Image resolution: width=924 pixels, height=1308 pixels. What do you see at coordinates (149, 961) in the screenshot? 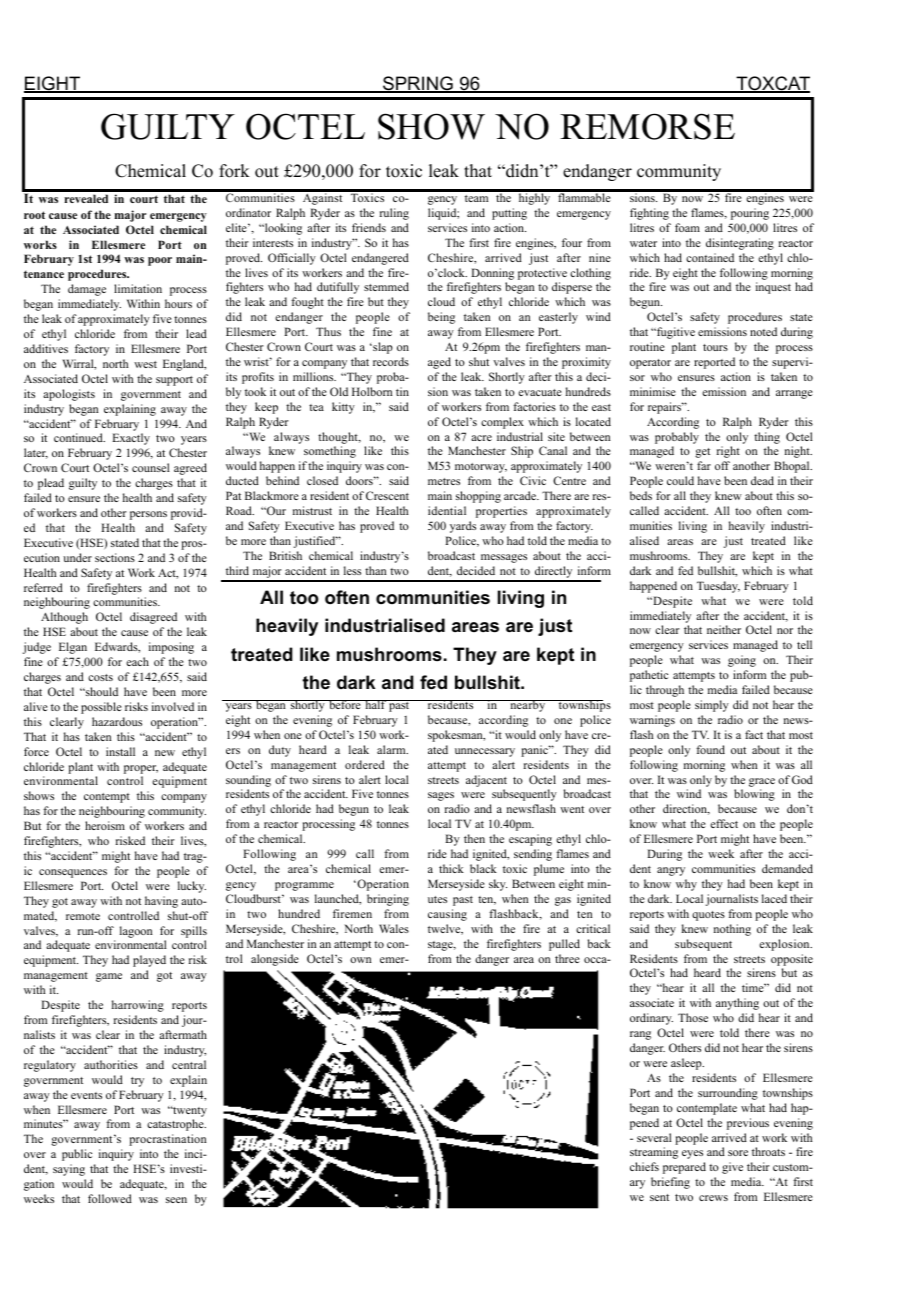
I see `played` at bounding box center [149, 961].
